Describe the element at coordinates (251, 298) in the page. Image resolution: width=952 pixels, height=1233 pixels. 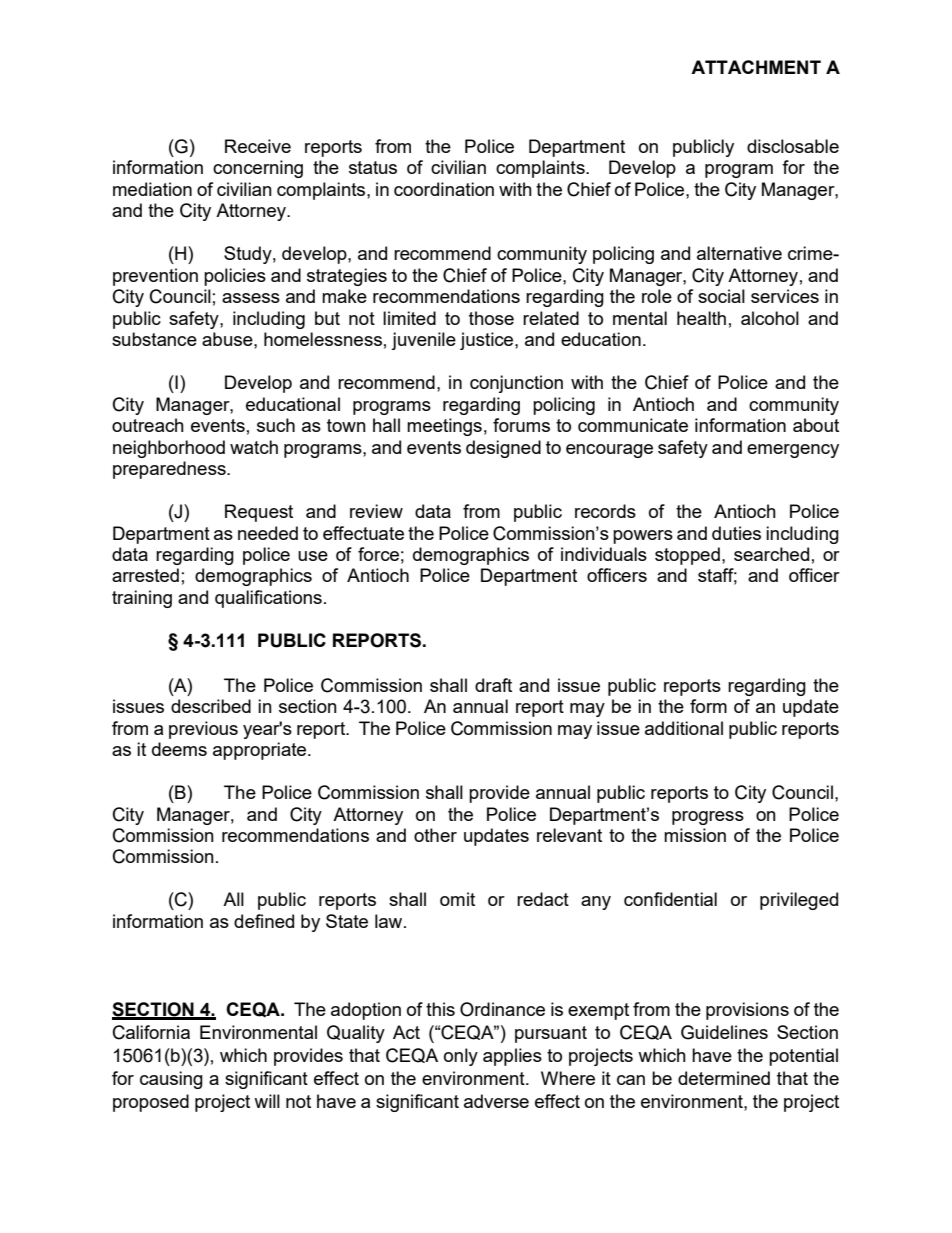
I see `assess` at that location.
